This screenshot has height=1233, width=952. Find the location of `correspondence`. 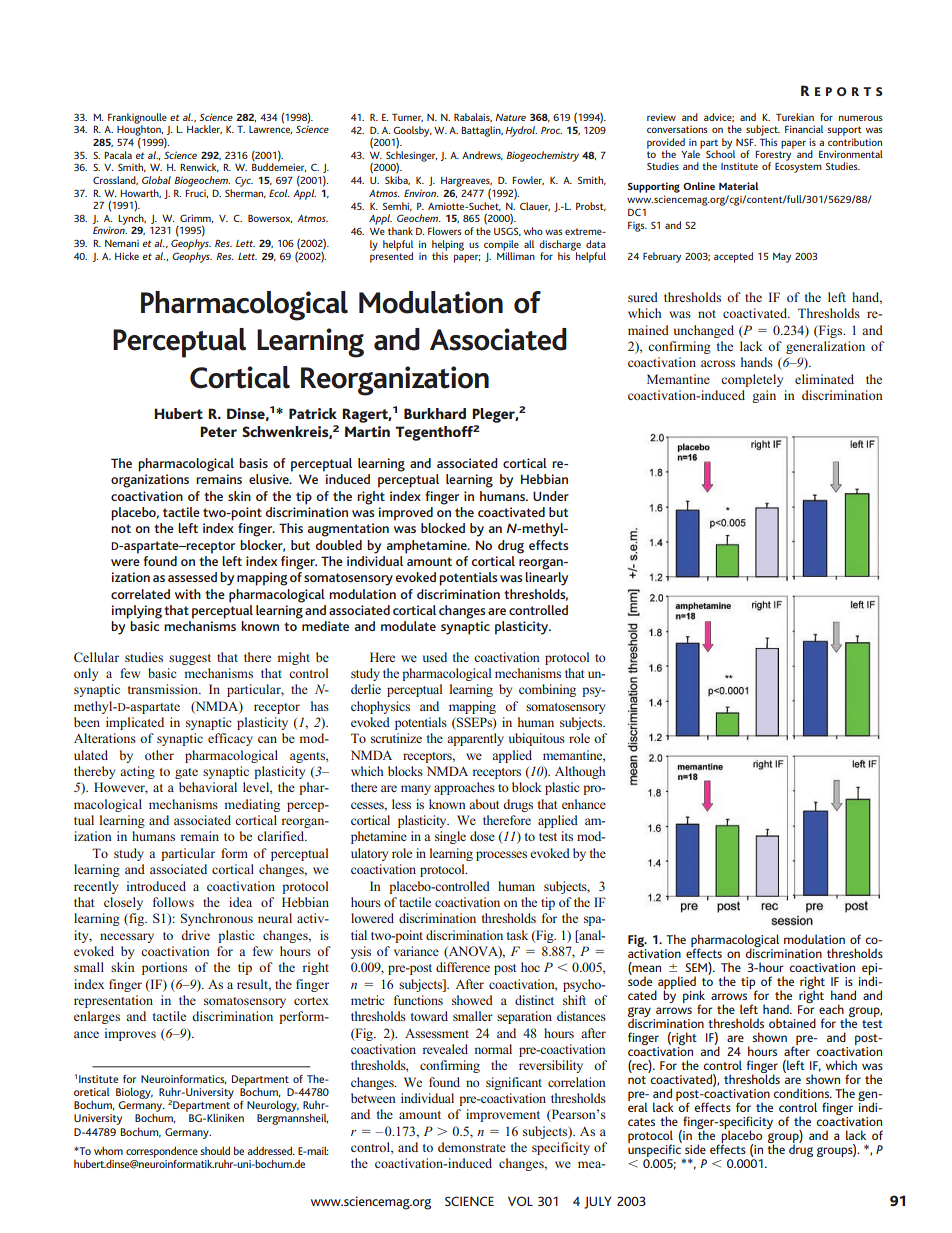

correspondence is located at coordinates (162, 1152).
